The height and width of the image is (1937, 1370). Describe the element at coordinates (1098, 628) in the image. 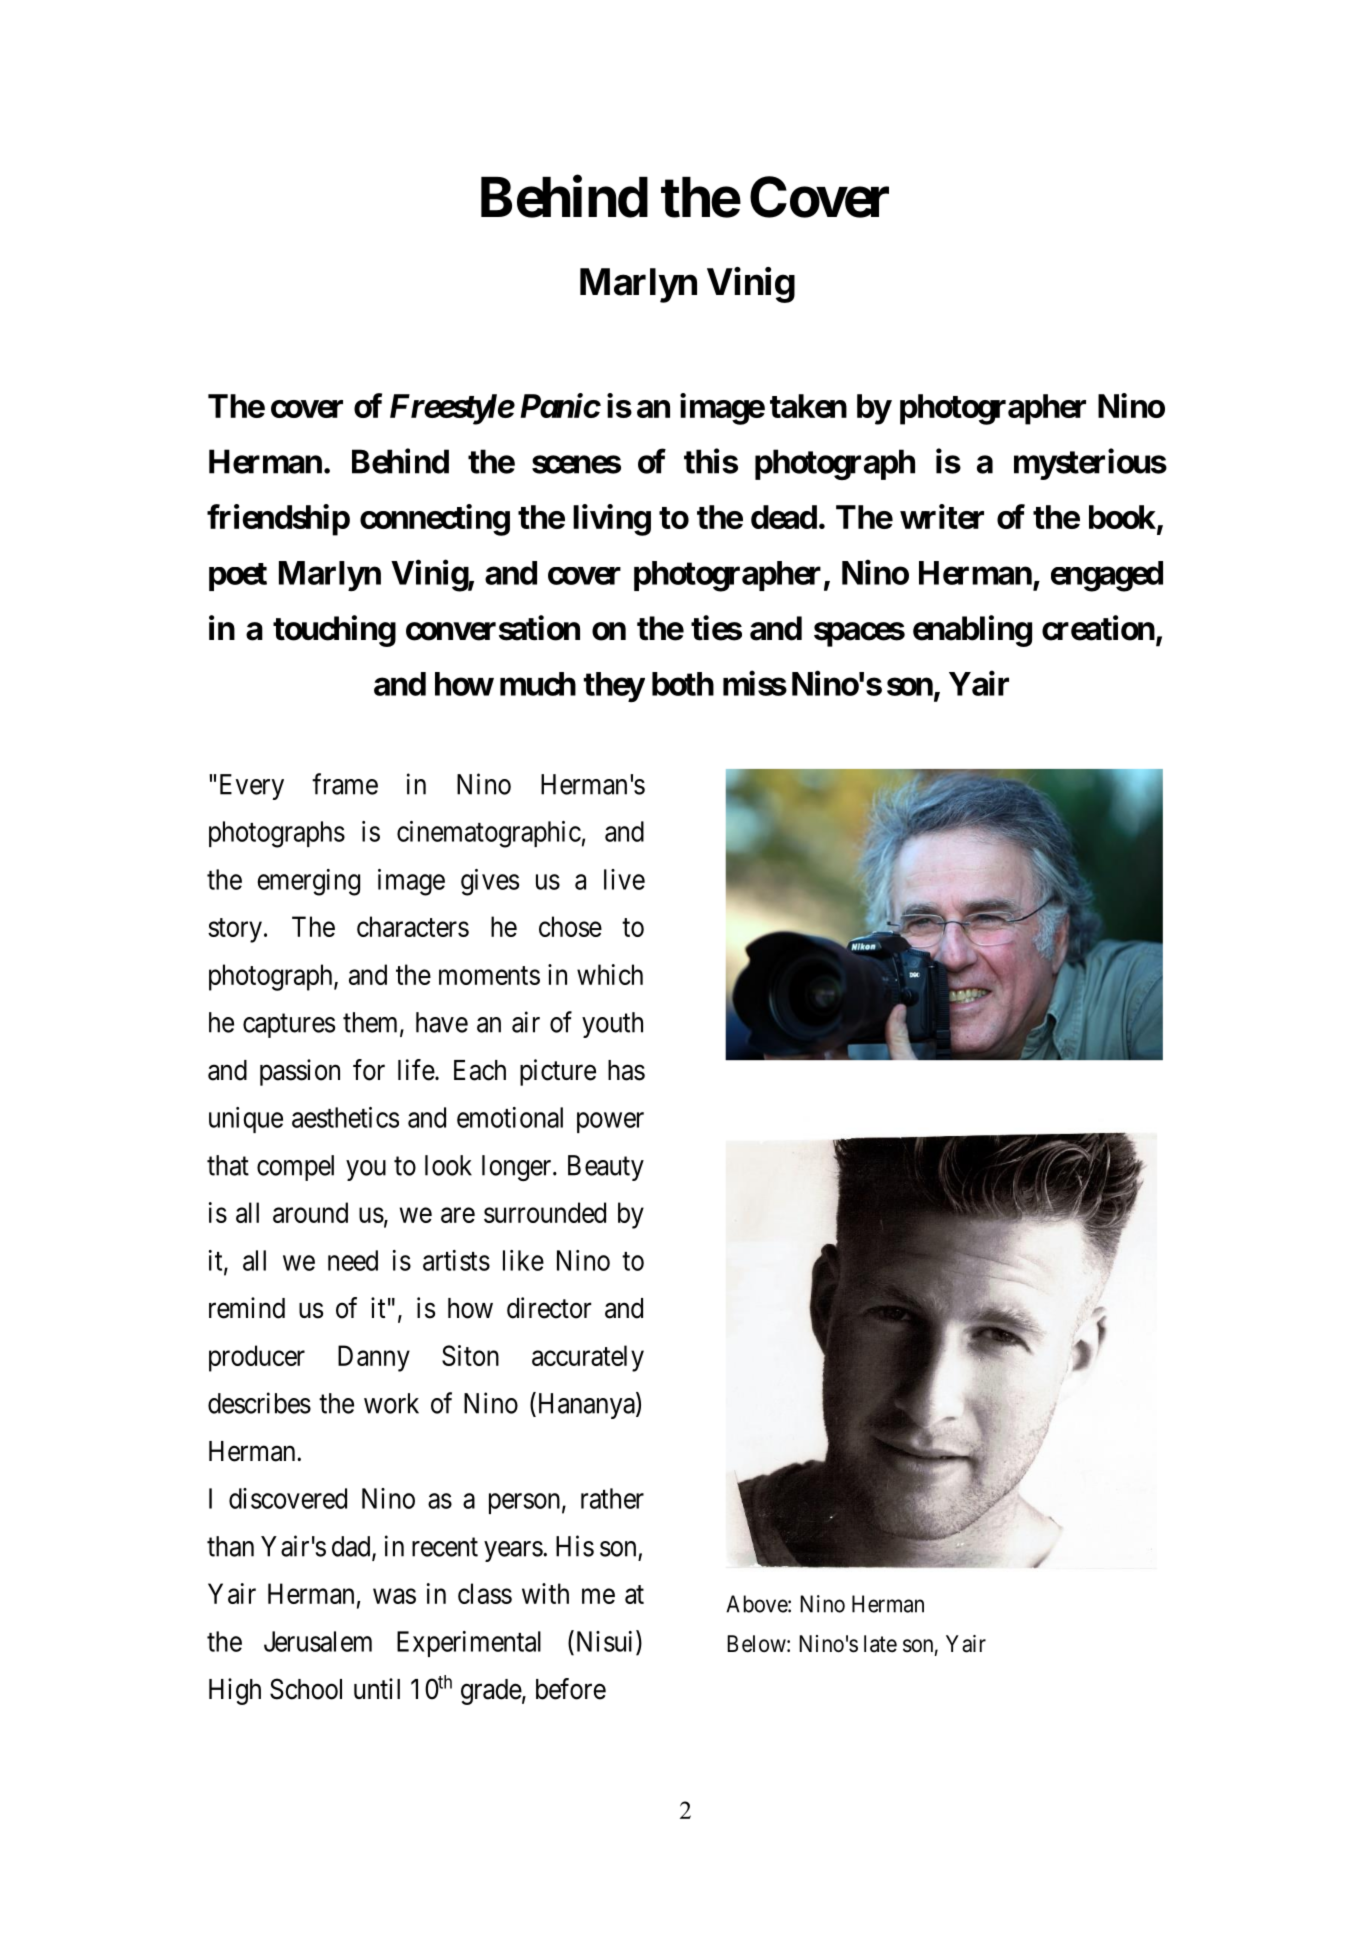

I see `creation` at that location.
